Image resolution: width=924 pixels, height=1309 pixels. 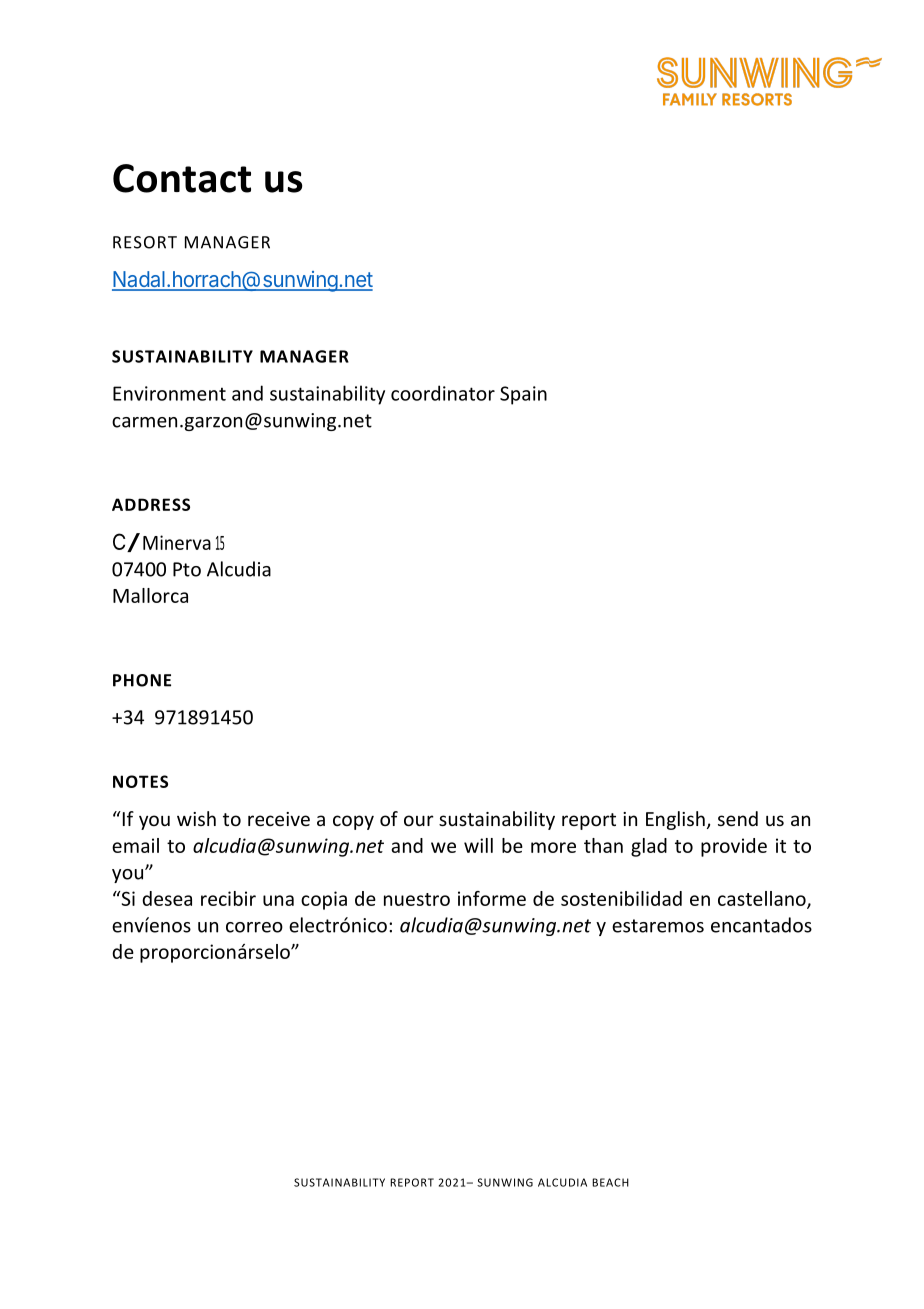 I want to click on Environment, so click(x=169, y=393).
